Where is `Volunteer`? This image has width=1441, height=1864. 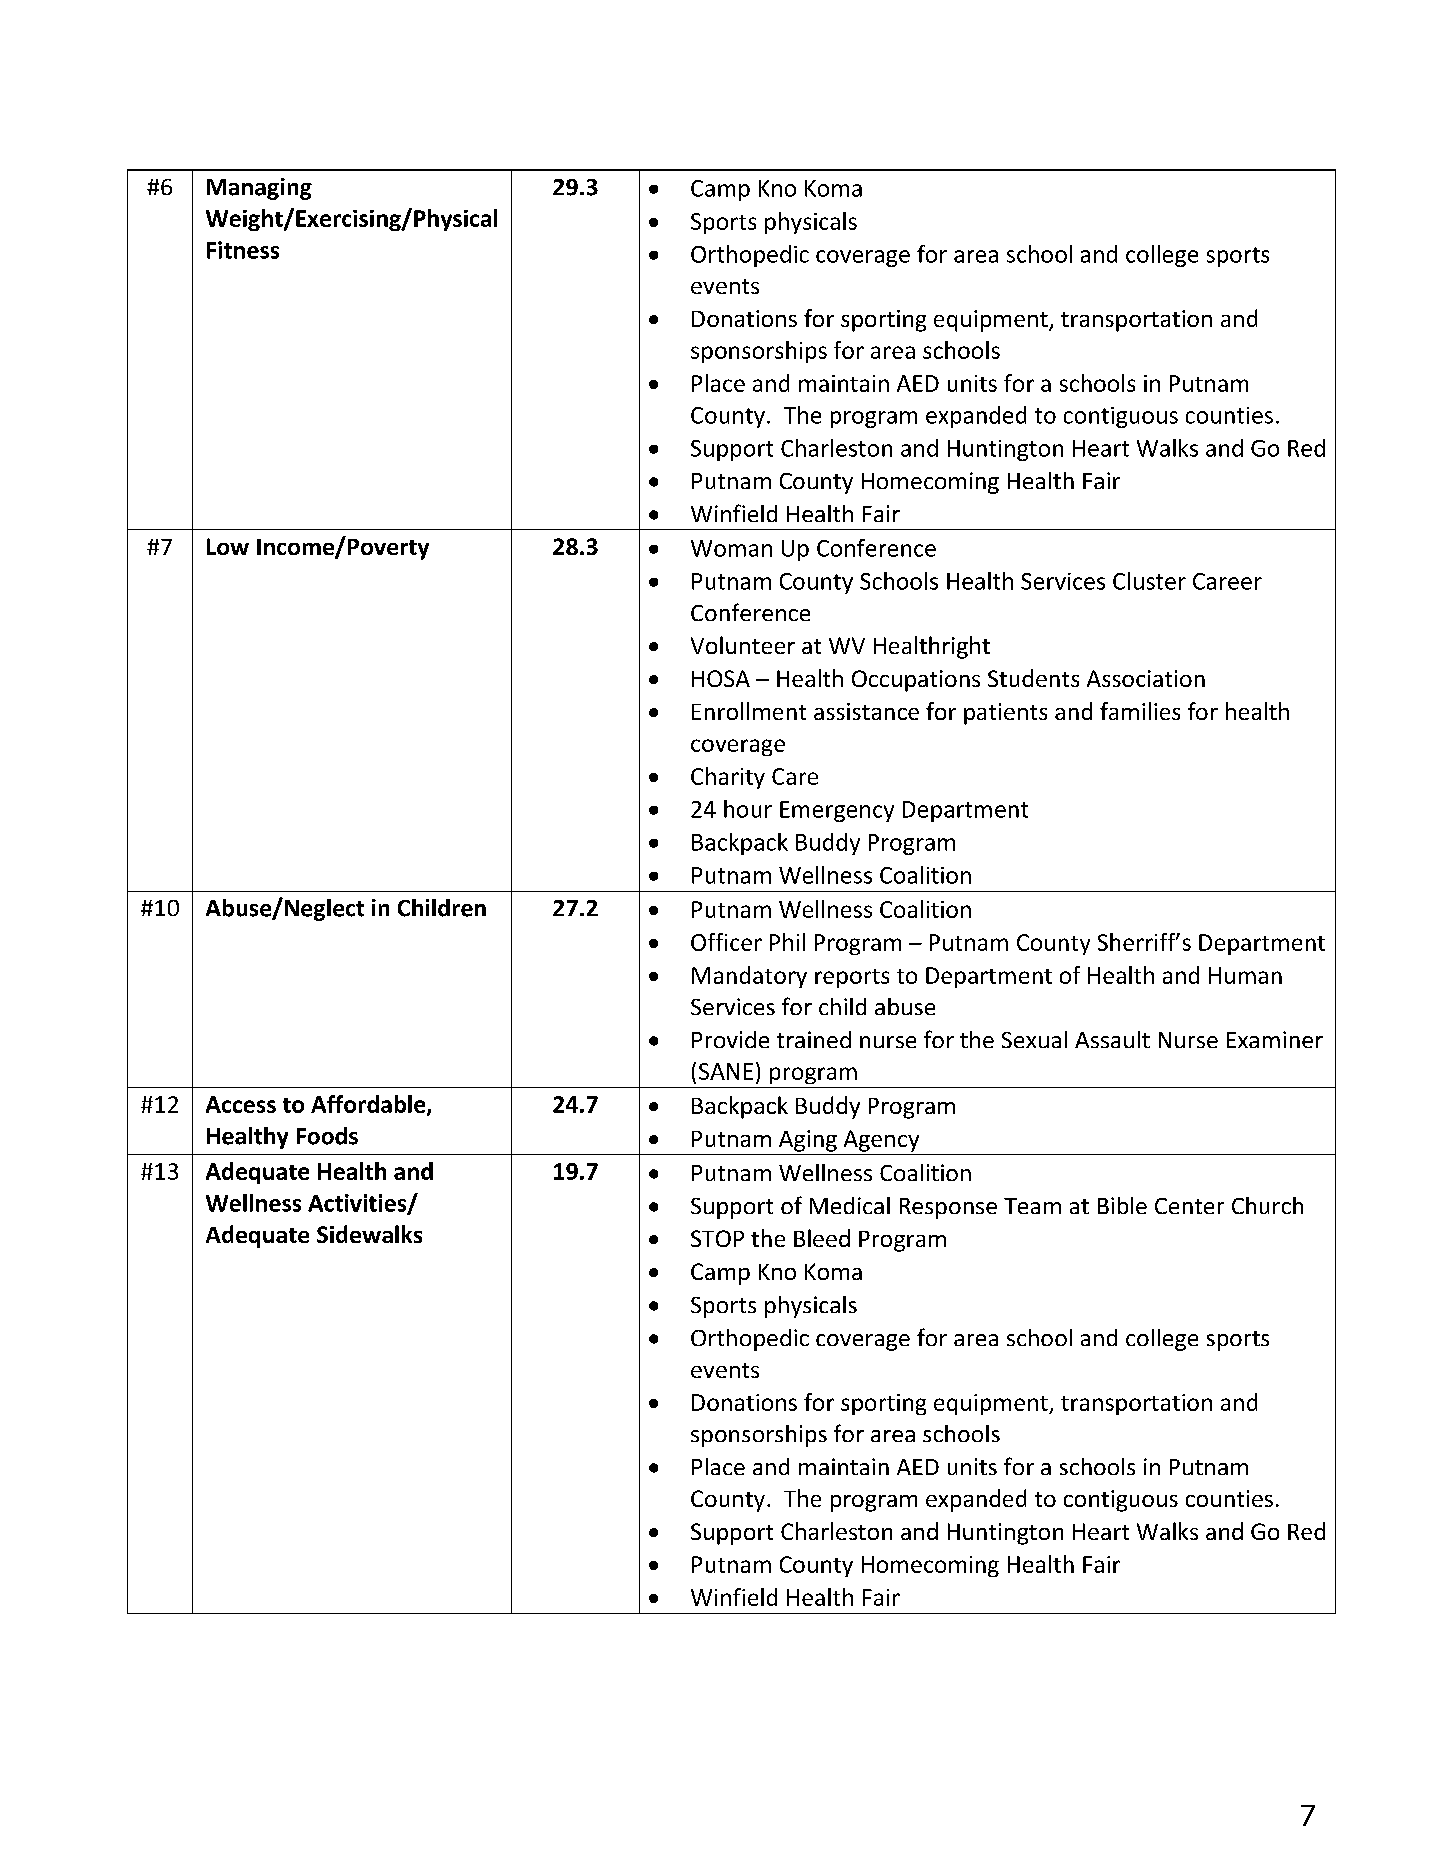
Volunteer is located at coordinates (743, 645).
